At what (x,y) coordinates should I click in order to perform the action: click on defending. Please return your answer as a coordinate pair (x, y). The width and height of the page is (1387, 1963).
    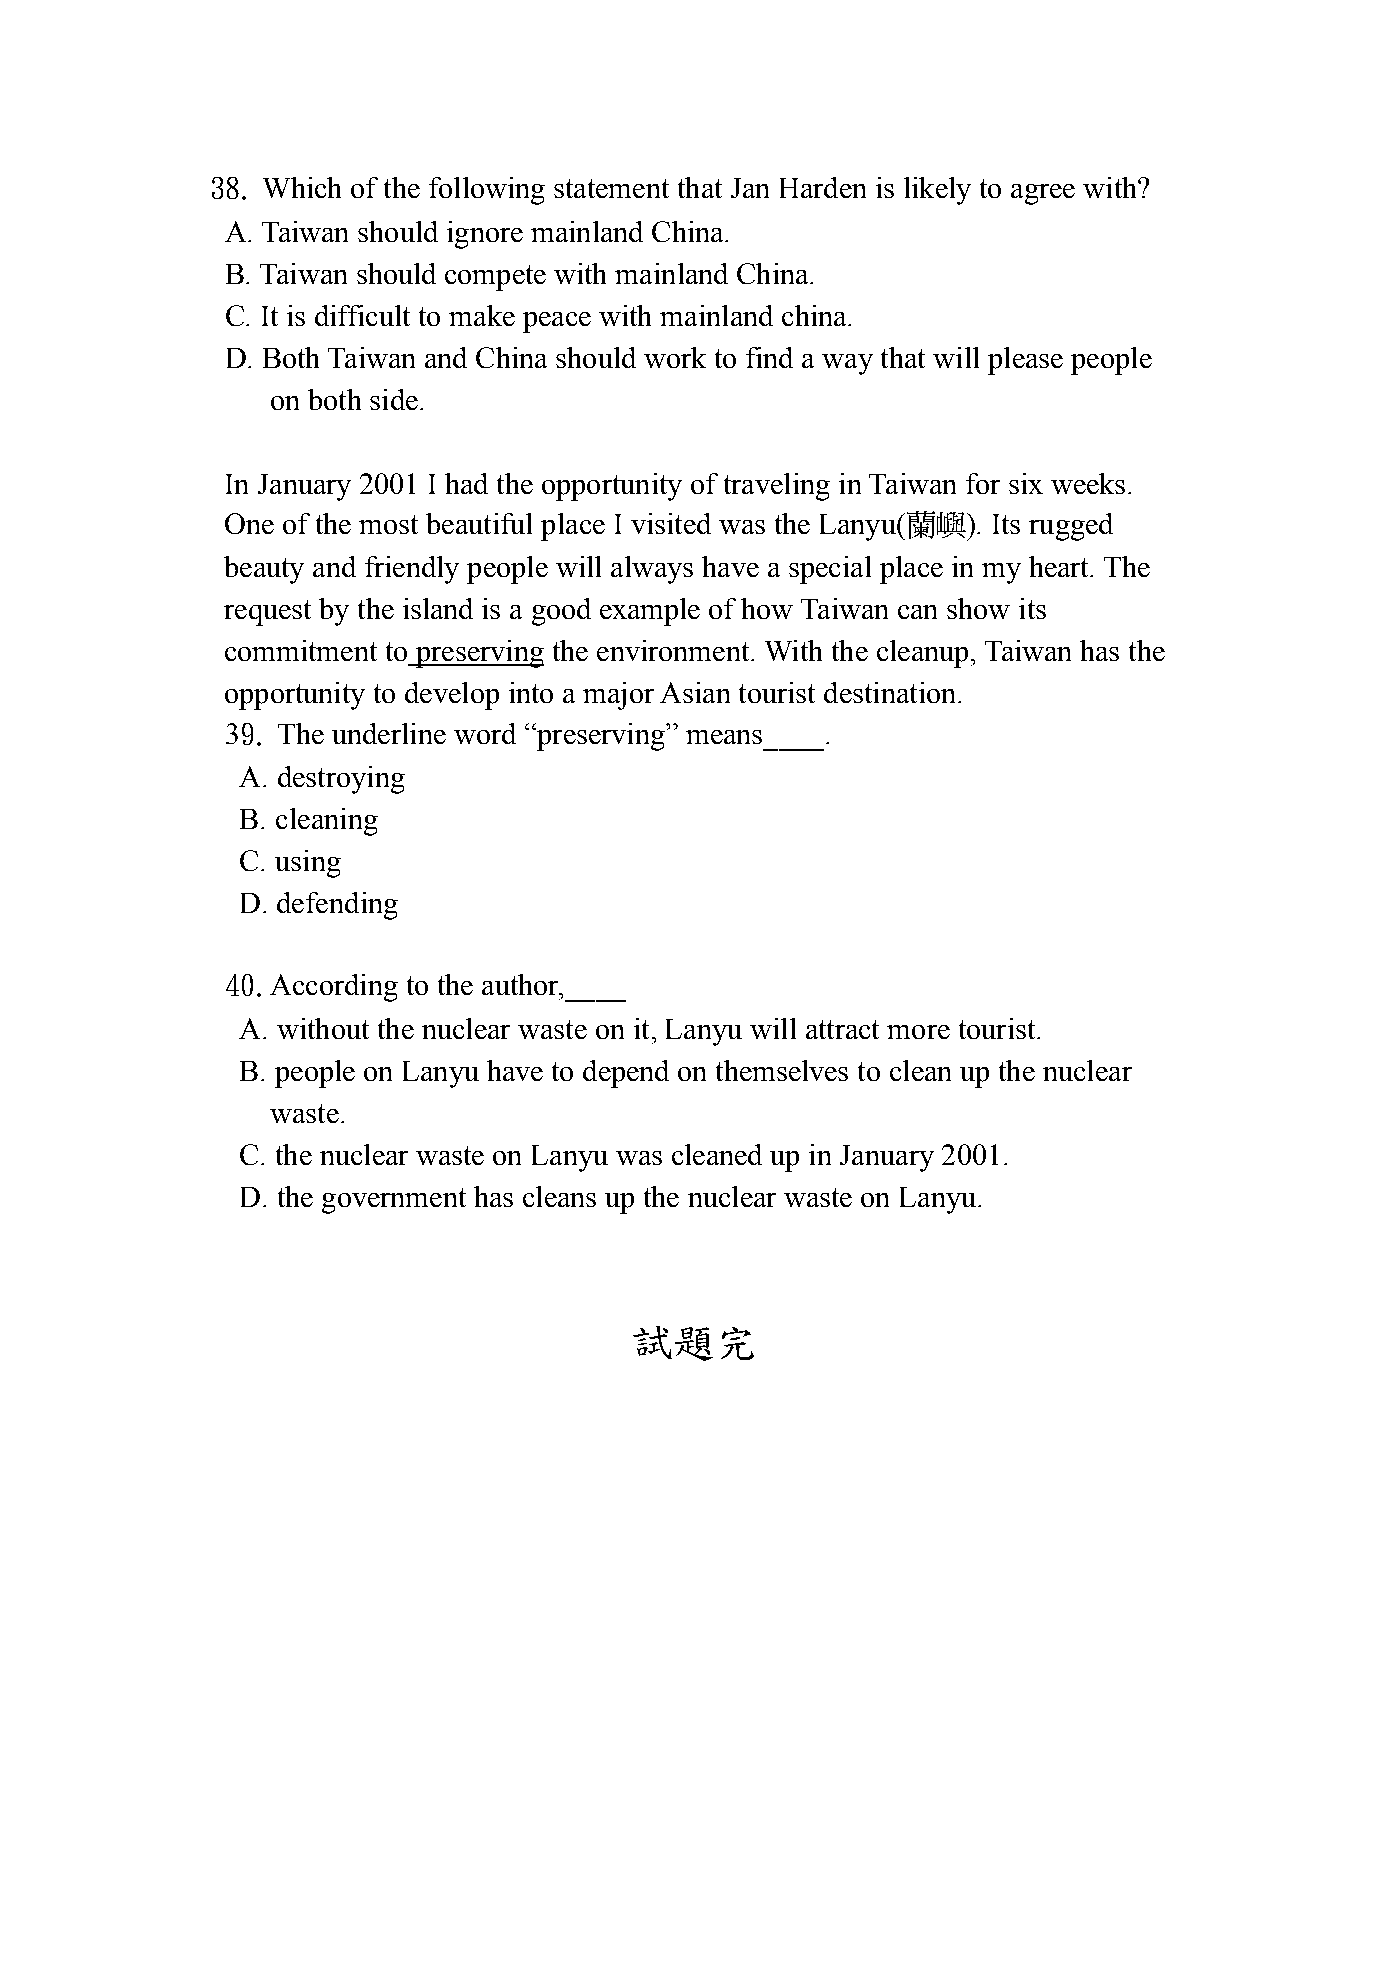
    Looking at the image, I should click on (337, 906).
